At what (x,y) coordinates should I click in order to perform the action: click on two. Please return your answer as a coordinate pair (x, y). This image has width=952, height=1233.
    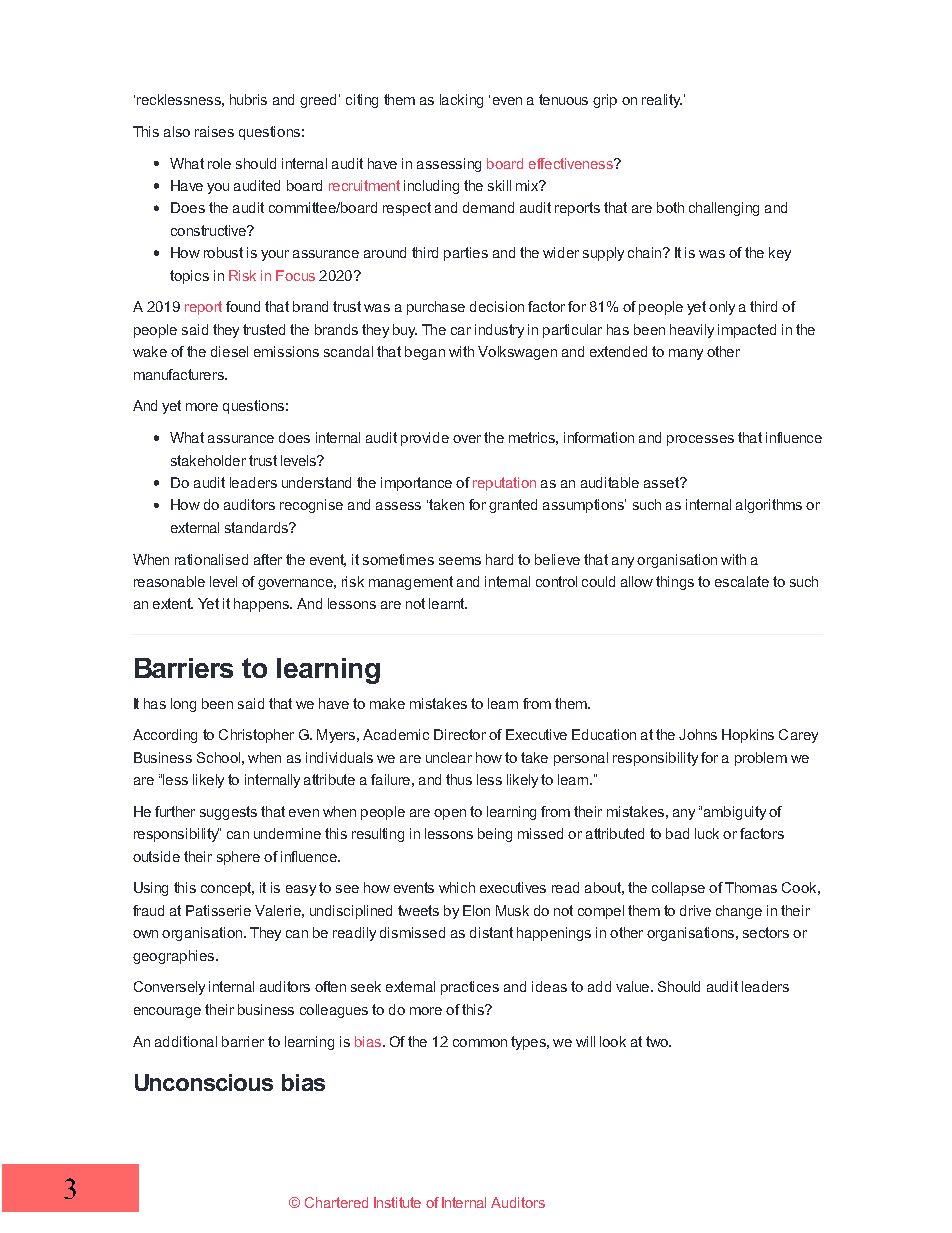
    Looking at the image, I should click on (658, 1041).
